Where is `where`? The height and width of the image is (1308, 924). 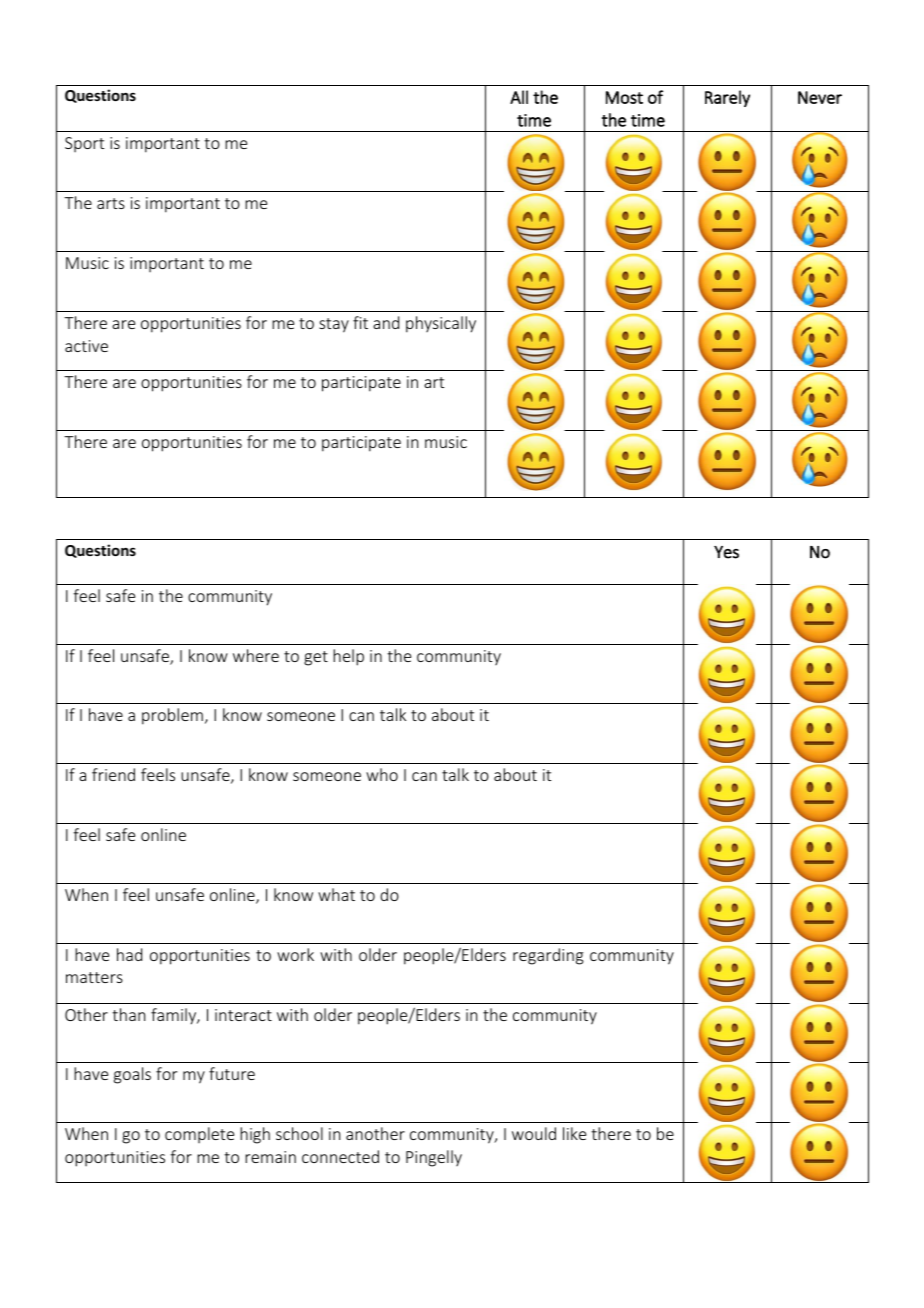 where is located at coordinates (256, 655).
